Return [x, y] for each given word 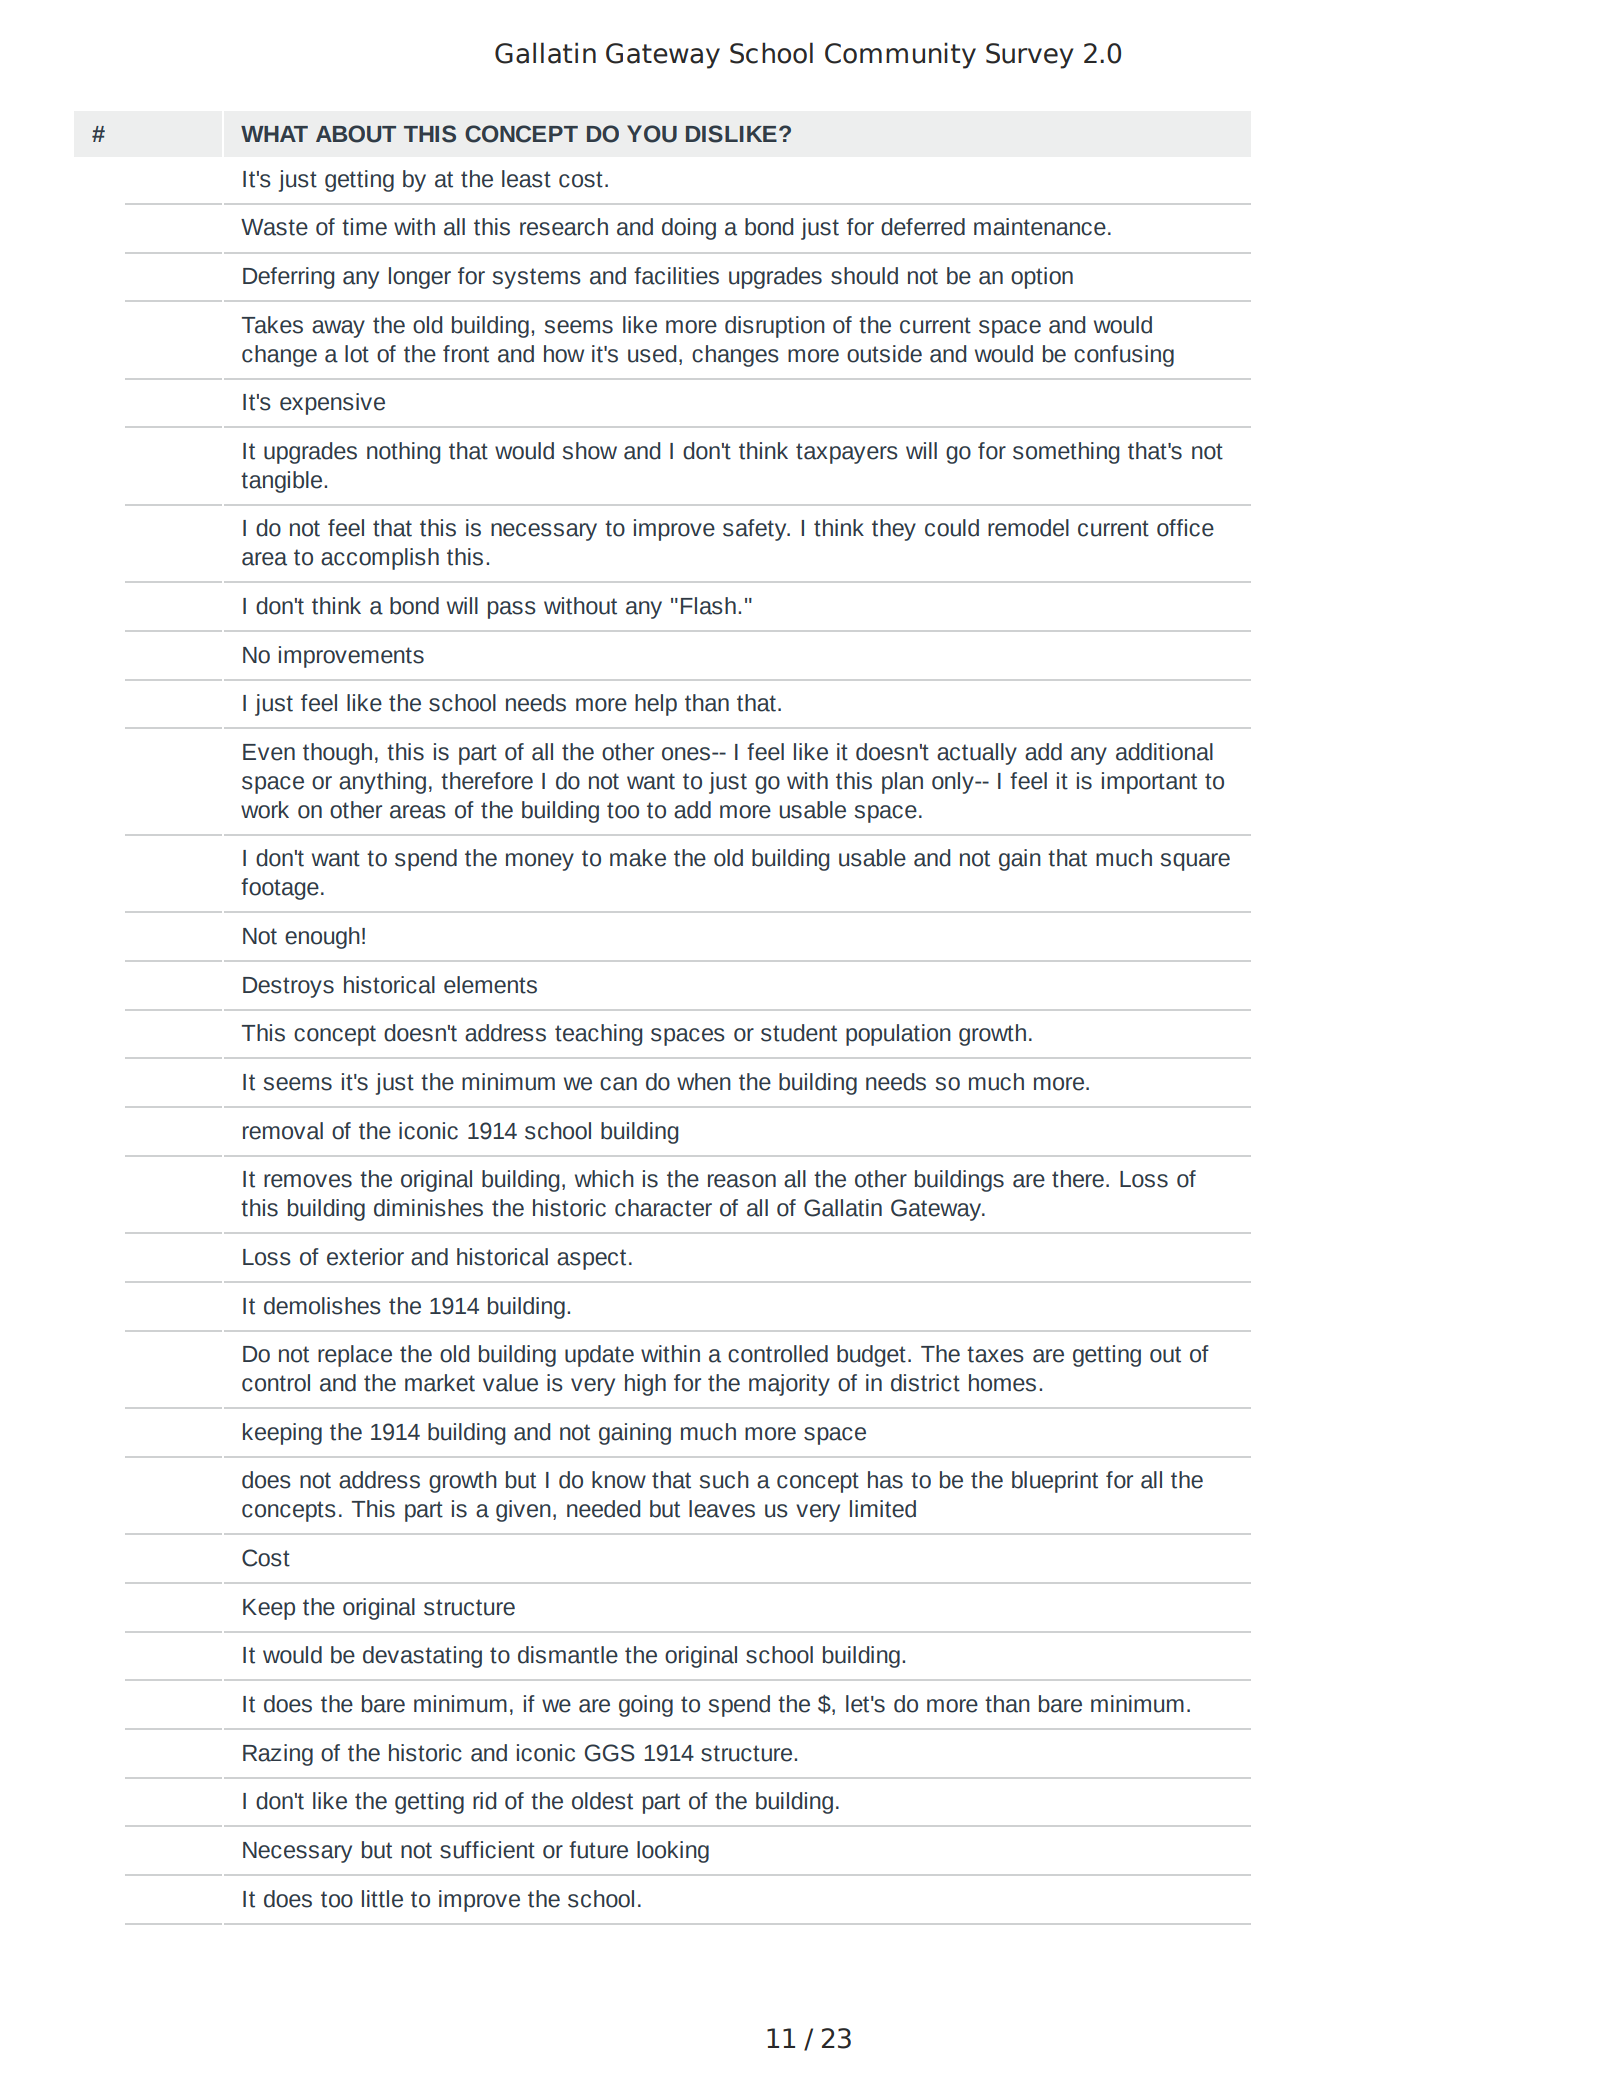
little [382, 1899]
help [656, 705]
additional [1164, 752]
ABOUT [356, 134]
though [337, 754]
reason [742, 1181]
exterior [365, 1257]
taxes [995, 1354]
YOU [652, 134]
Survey [1030, 56]
